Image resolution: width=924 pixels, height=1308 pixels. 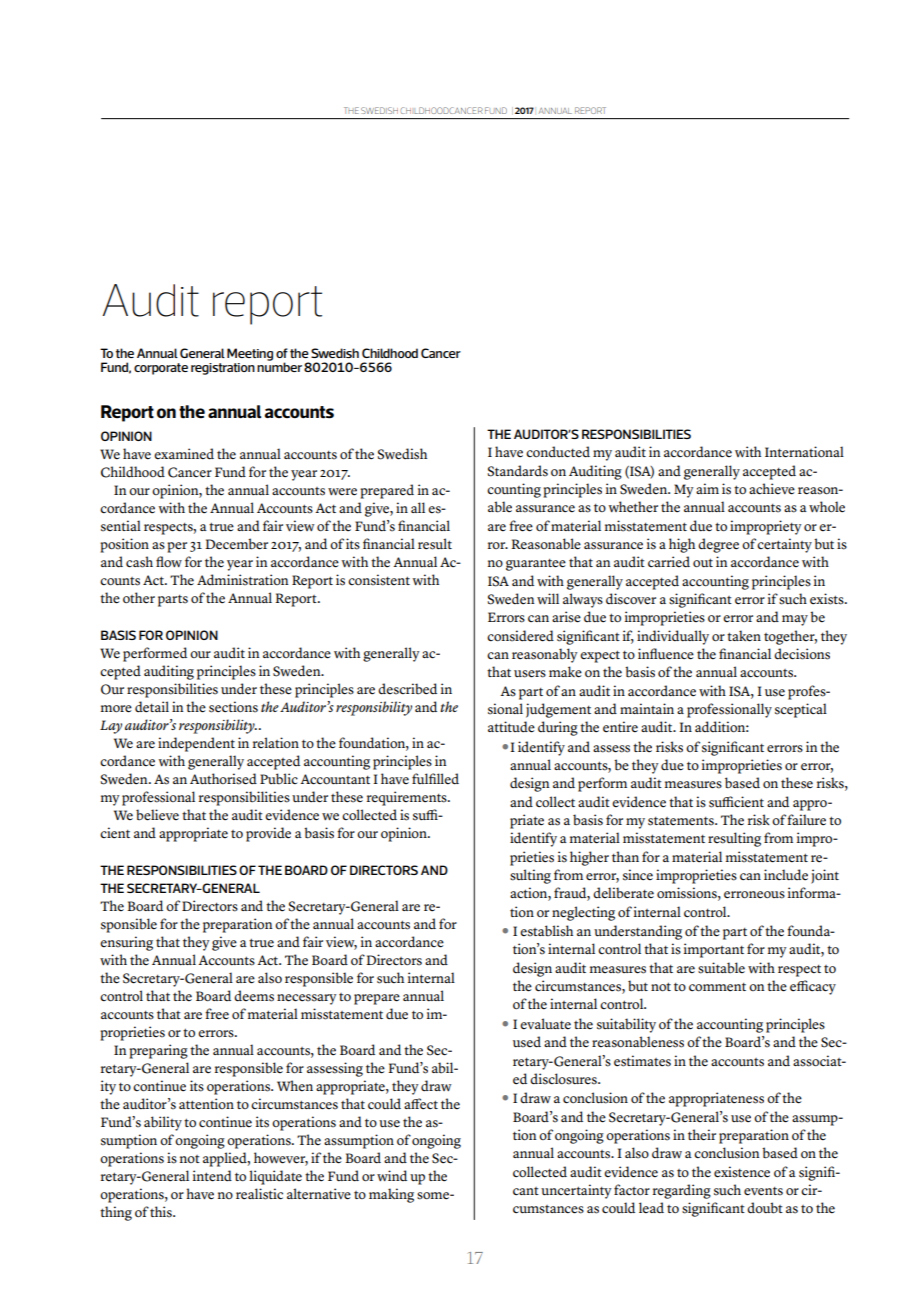 I want to click on considered, so click(x=520, y=636).
